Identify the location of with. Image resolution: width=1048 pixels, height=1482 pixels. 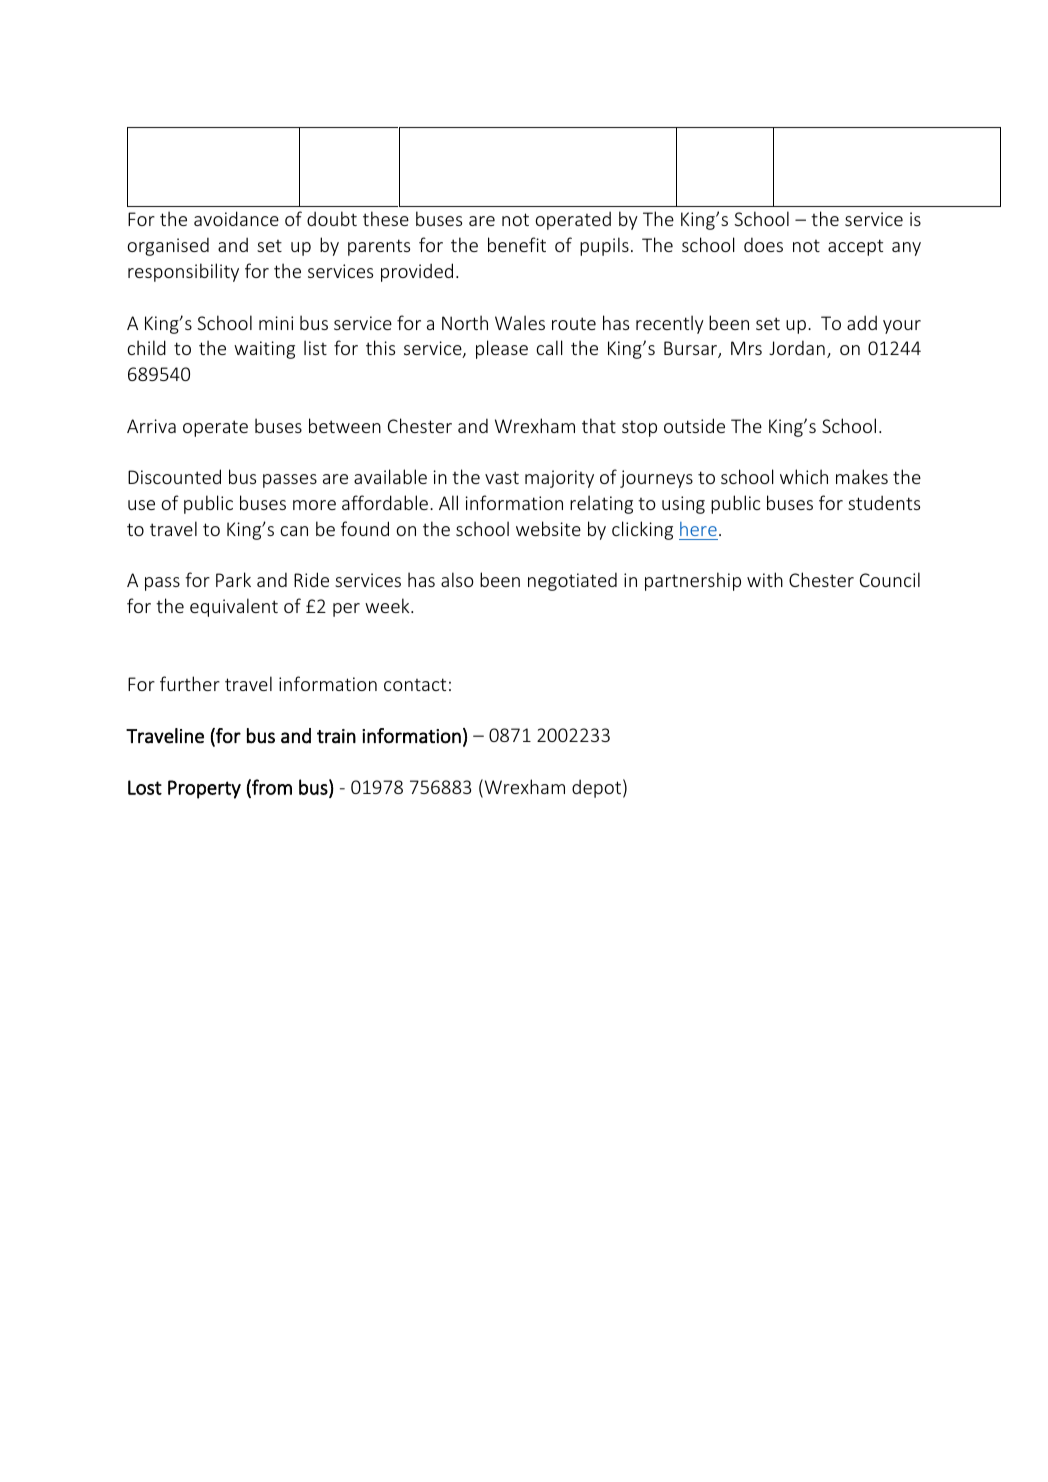
(765, 579).
